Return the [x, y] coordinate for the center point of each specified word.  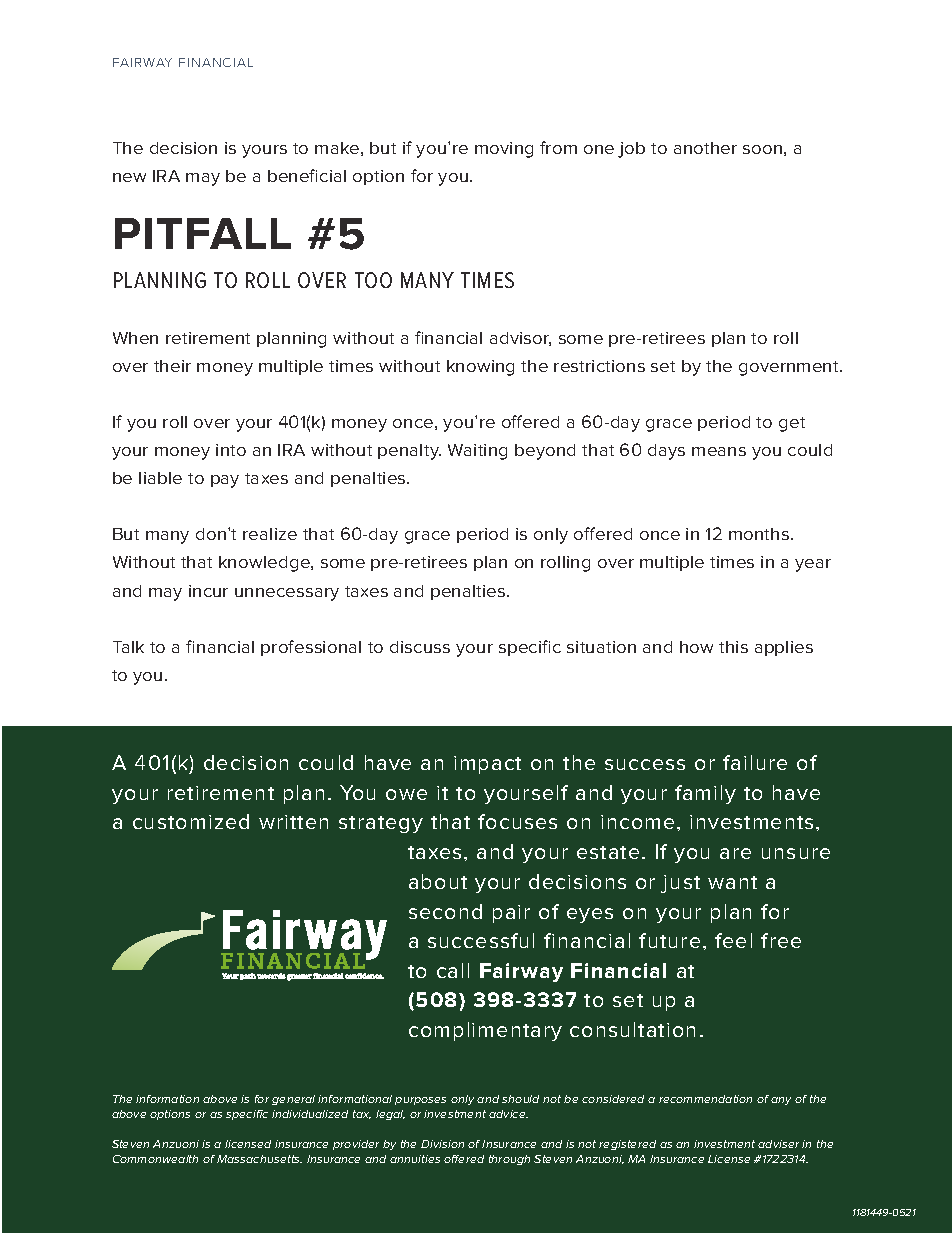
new [129, 177]
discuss [420, 647]
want [732, 882]
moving [504, 150]
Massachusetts [259, 1159]
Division [442, 1144]
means [719, 451]
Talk [128, 647]
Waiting [477, 452]
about [438, 881]
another [705, 148]
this [733, 647]
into [231, 450]
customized [191, 821]
